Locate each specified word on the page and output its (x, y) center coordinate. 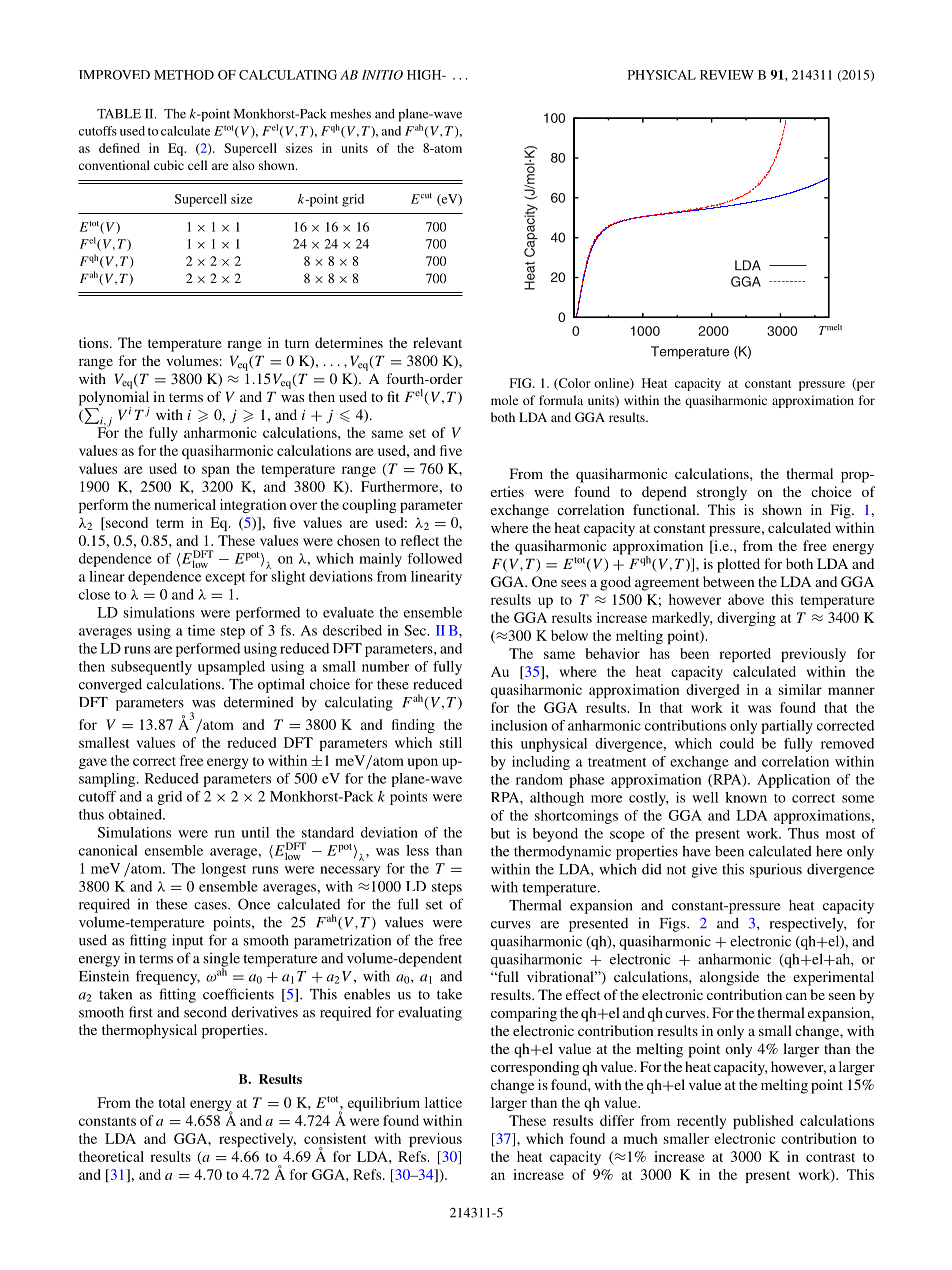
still (451, 742)
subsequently (151, 668)
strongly (722, 493)
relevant (437, 342)
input (188, 941)
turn (297, 343)
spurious (776, 870)
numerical (185, 504)
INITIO (382, 75)
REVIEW (727, 75)
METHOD (184, 75)
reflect (420, 540)
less (417, 850)
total (172, 1102)
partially (787, 727)
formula (561, 400)
